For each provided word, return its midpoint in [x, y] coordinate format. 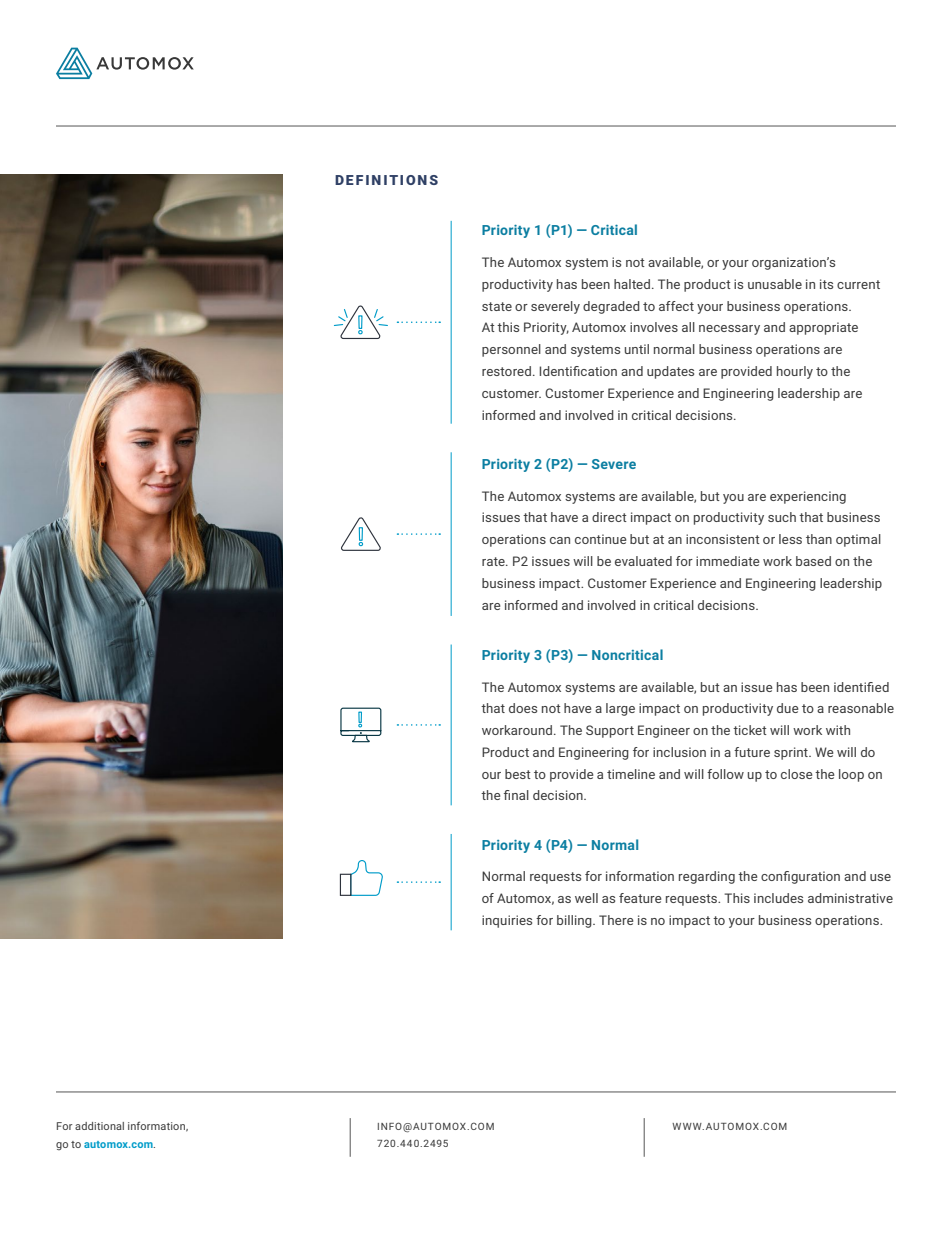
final [516, 795]
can [560, 540]
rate [494, 561]
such [782, 517]
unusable [775, 284]
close [796, 774]
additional [99, 1126]
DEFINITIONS [386, 180]
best [518, 774]
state [497, 306]
